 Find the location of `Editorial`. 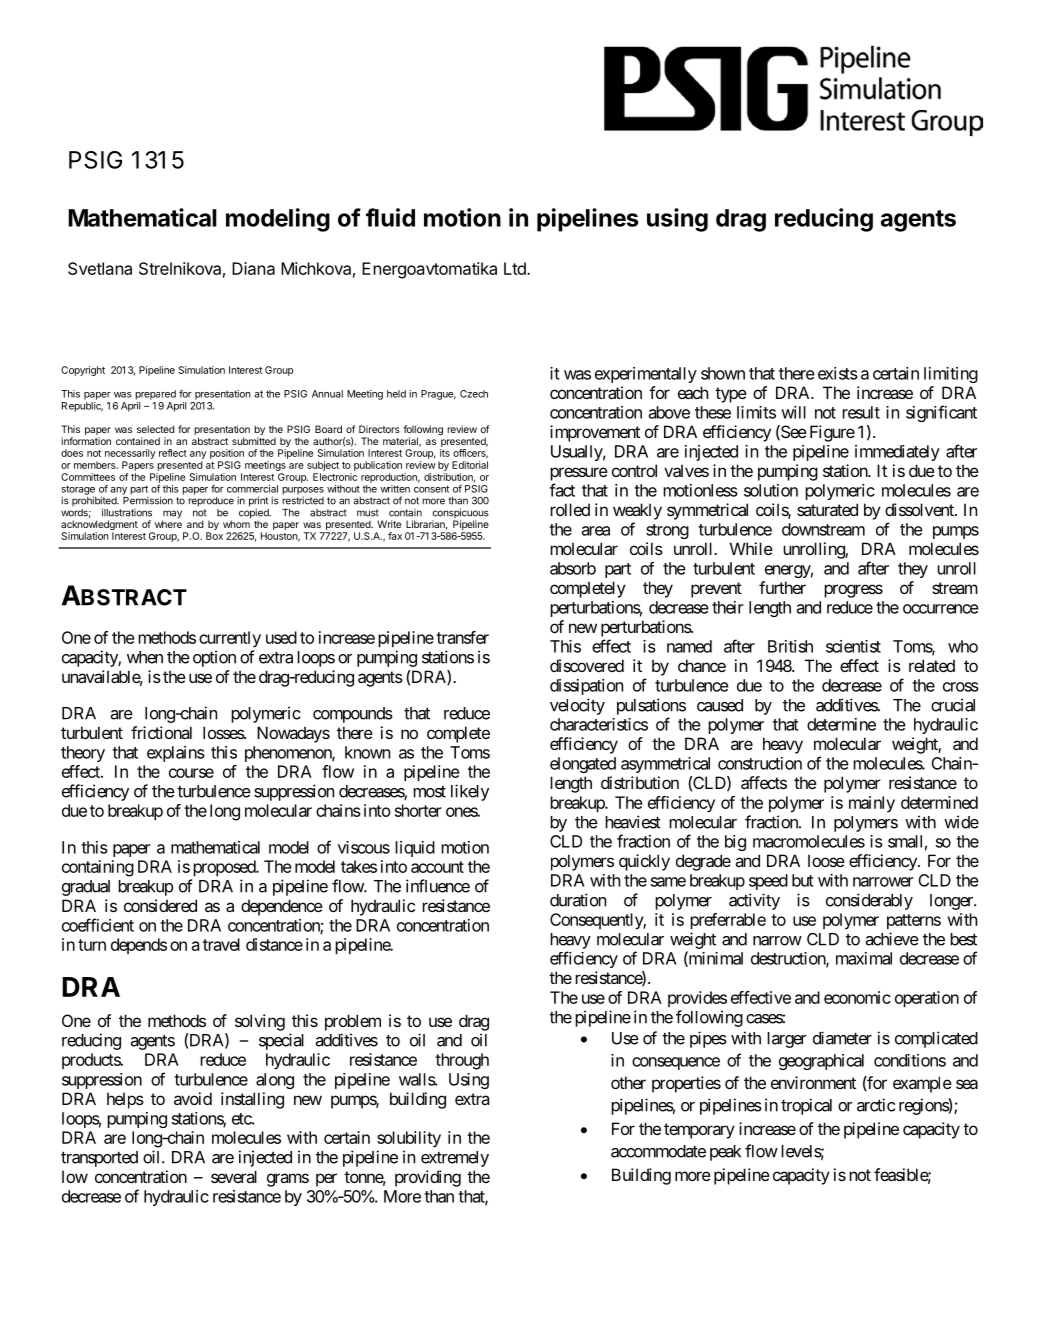

Editorial is located at coordinates (470, 465).
